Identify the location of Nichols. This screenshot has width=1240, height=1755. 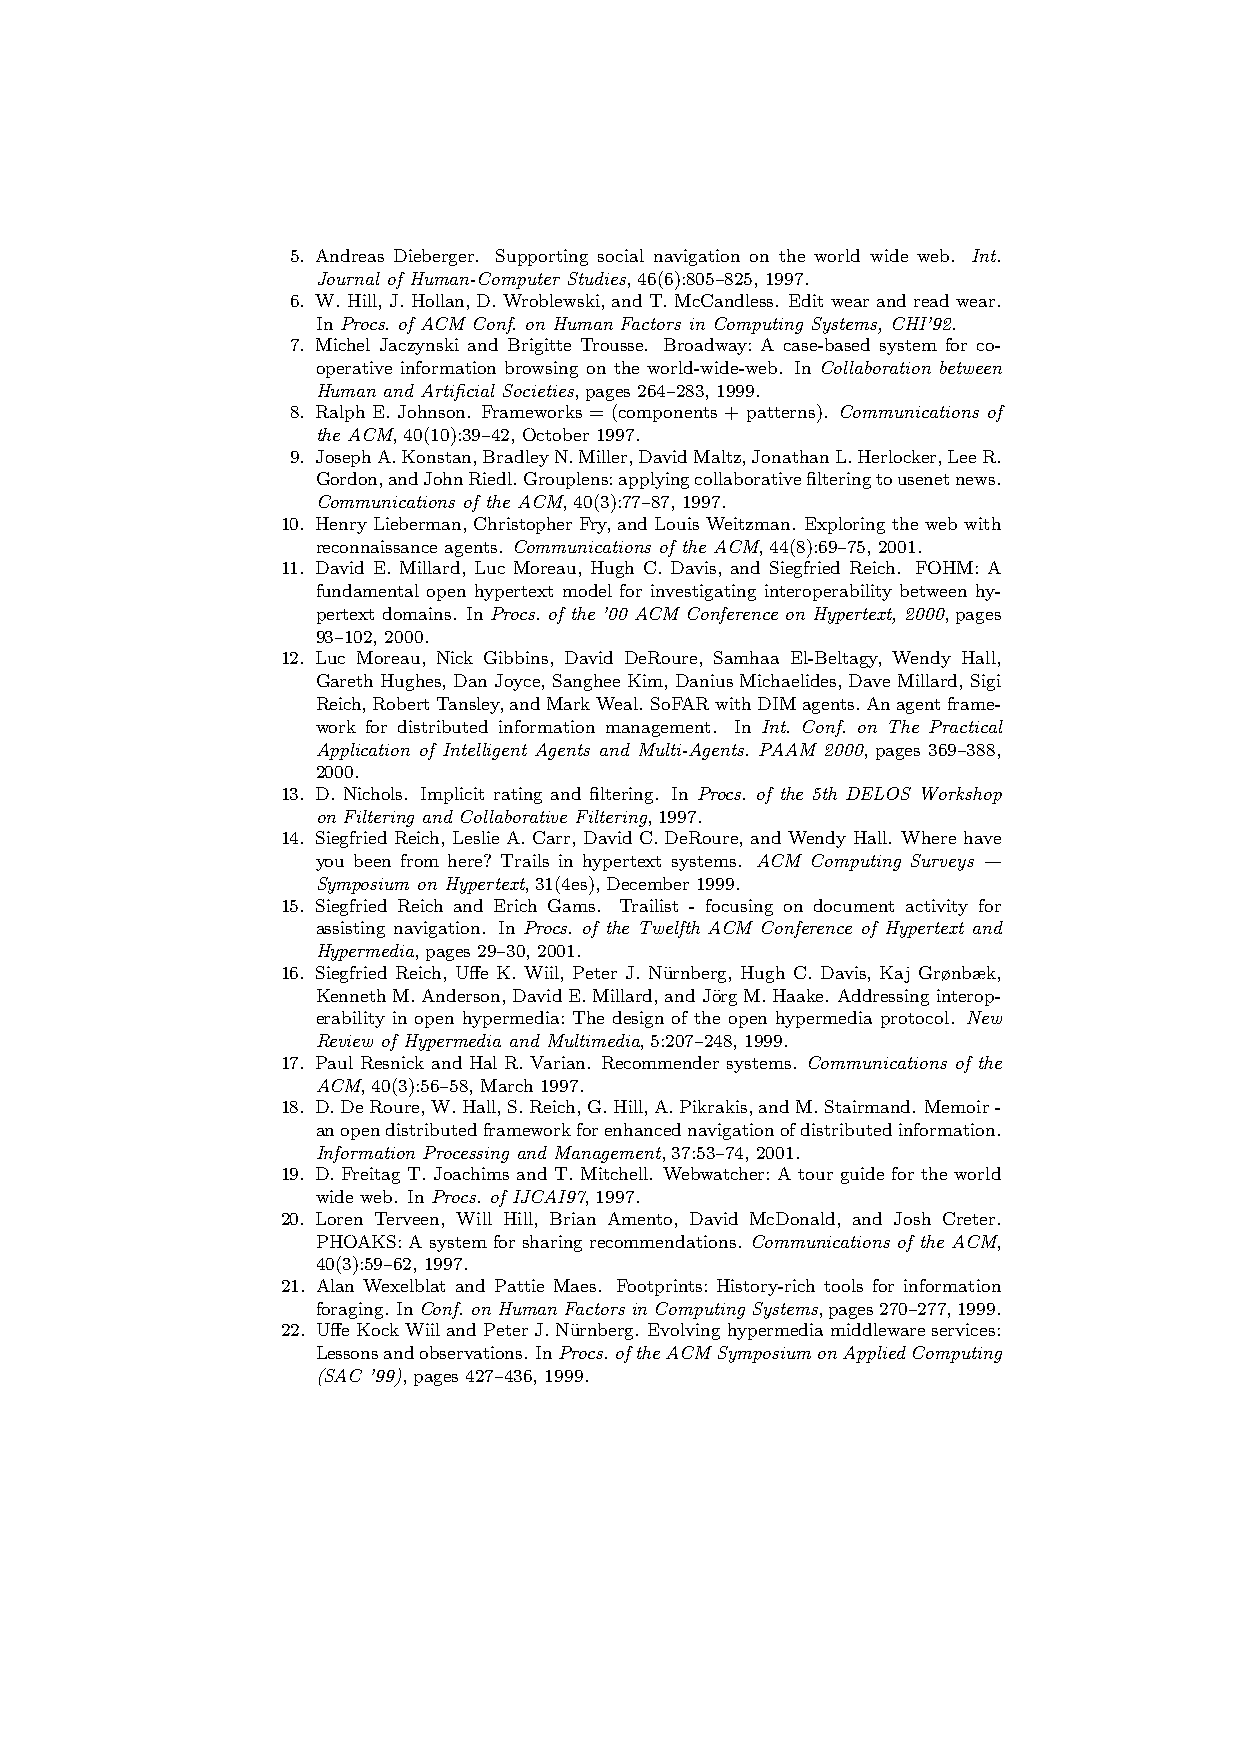
(375, 793).
